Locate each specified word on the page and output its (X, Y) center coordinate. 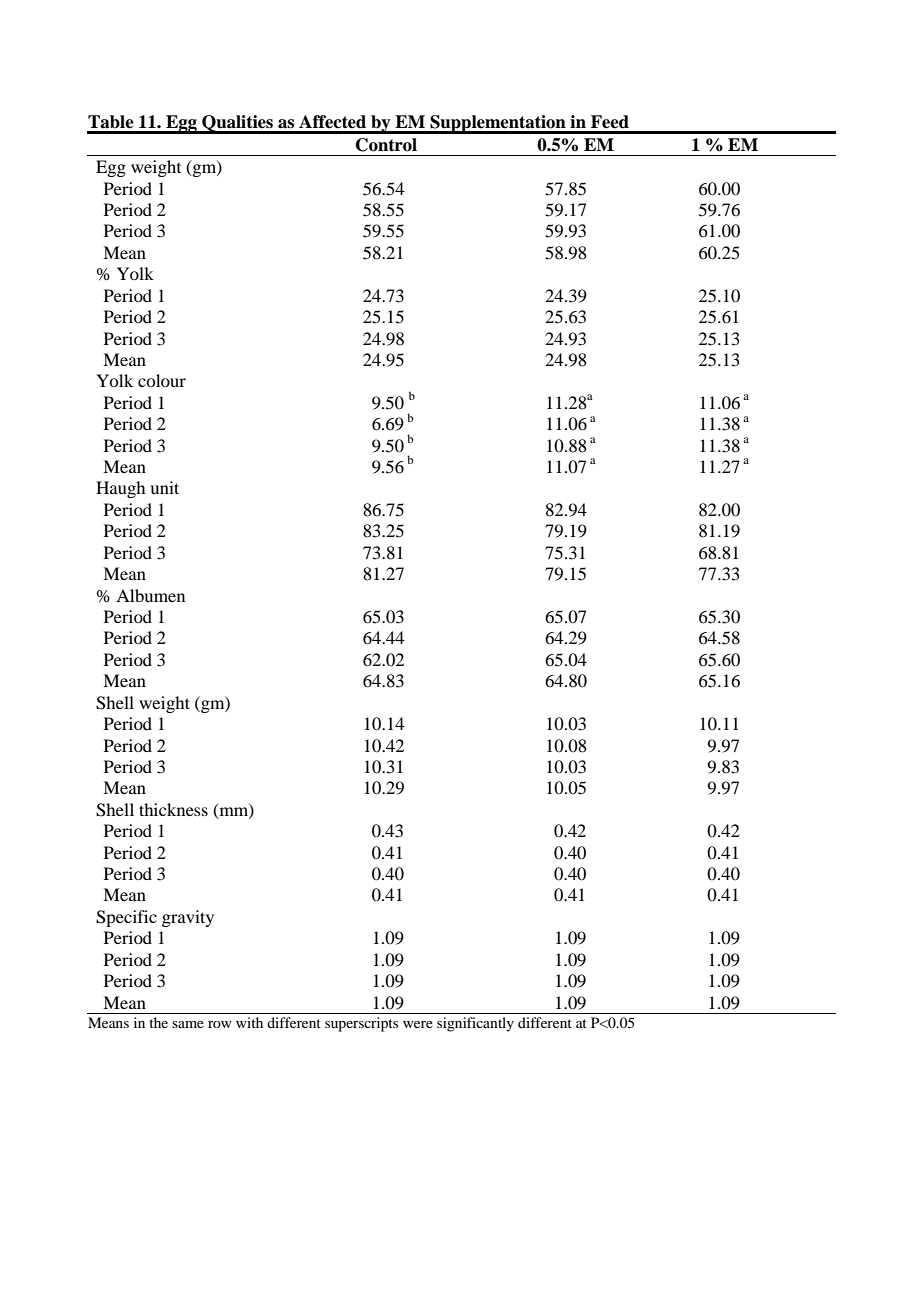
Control (386, 145)
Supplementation (498, 124)
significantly (475, 1024)
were (418, 1024)
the (158, 1022)
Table (111, 122)
